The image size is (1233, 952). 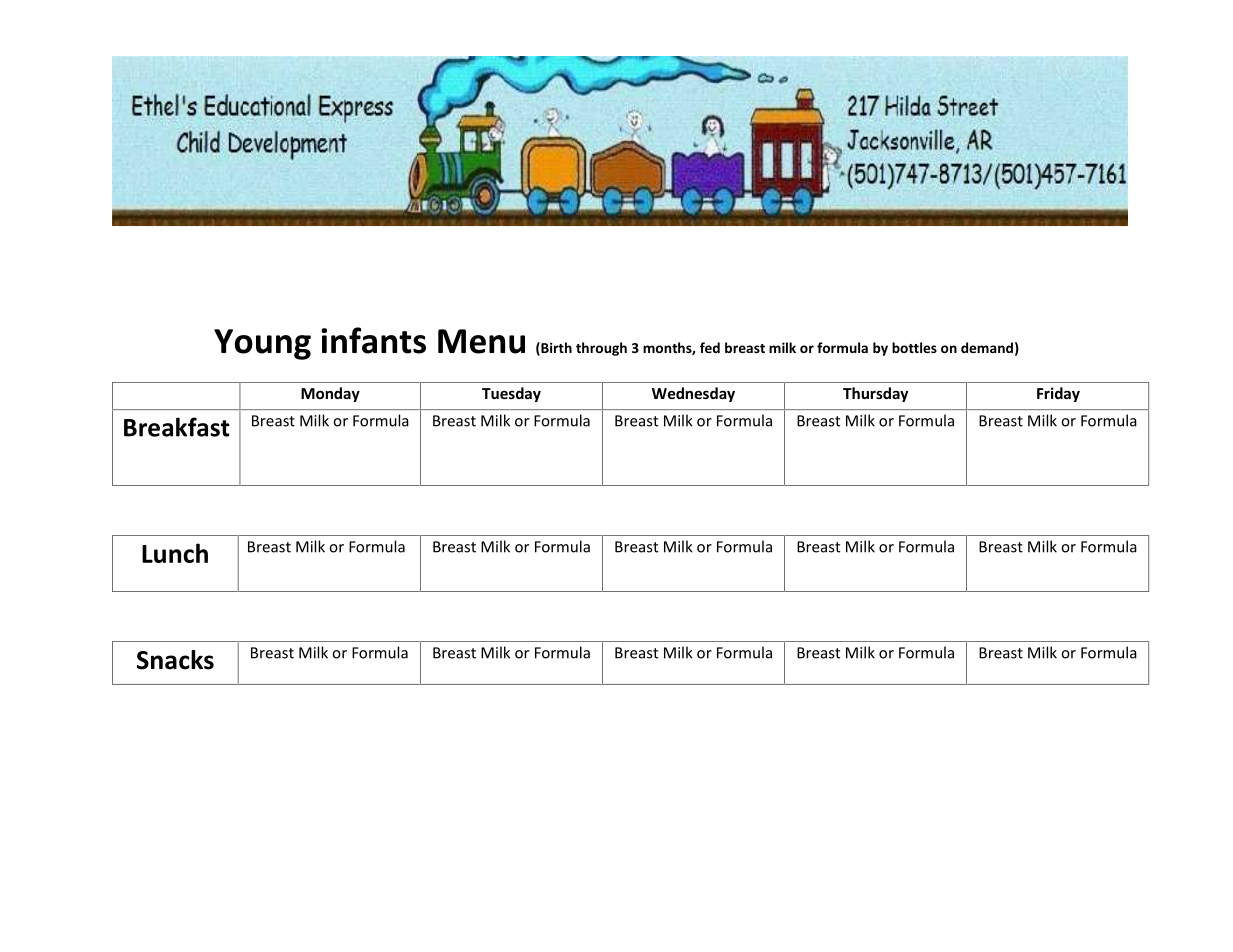 I want to click on Snacks, so click(x=175, y=660).
